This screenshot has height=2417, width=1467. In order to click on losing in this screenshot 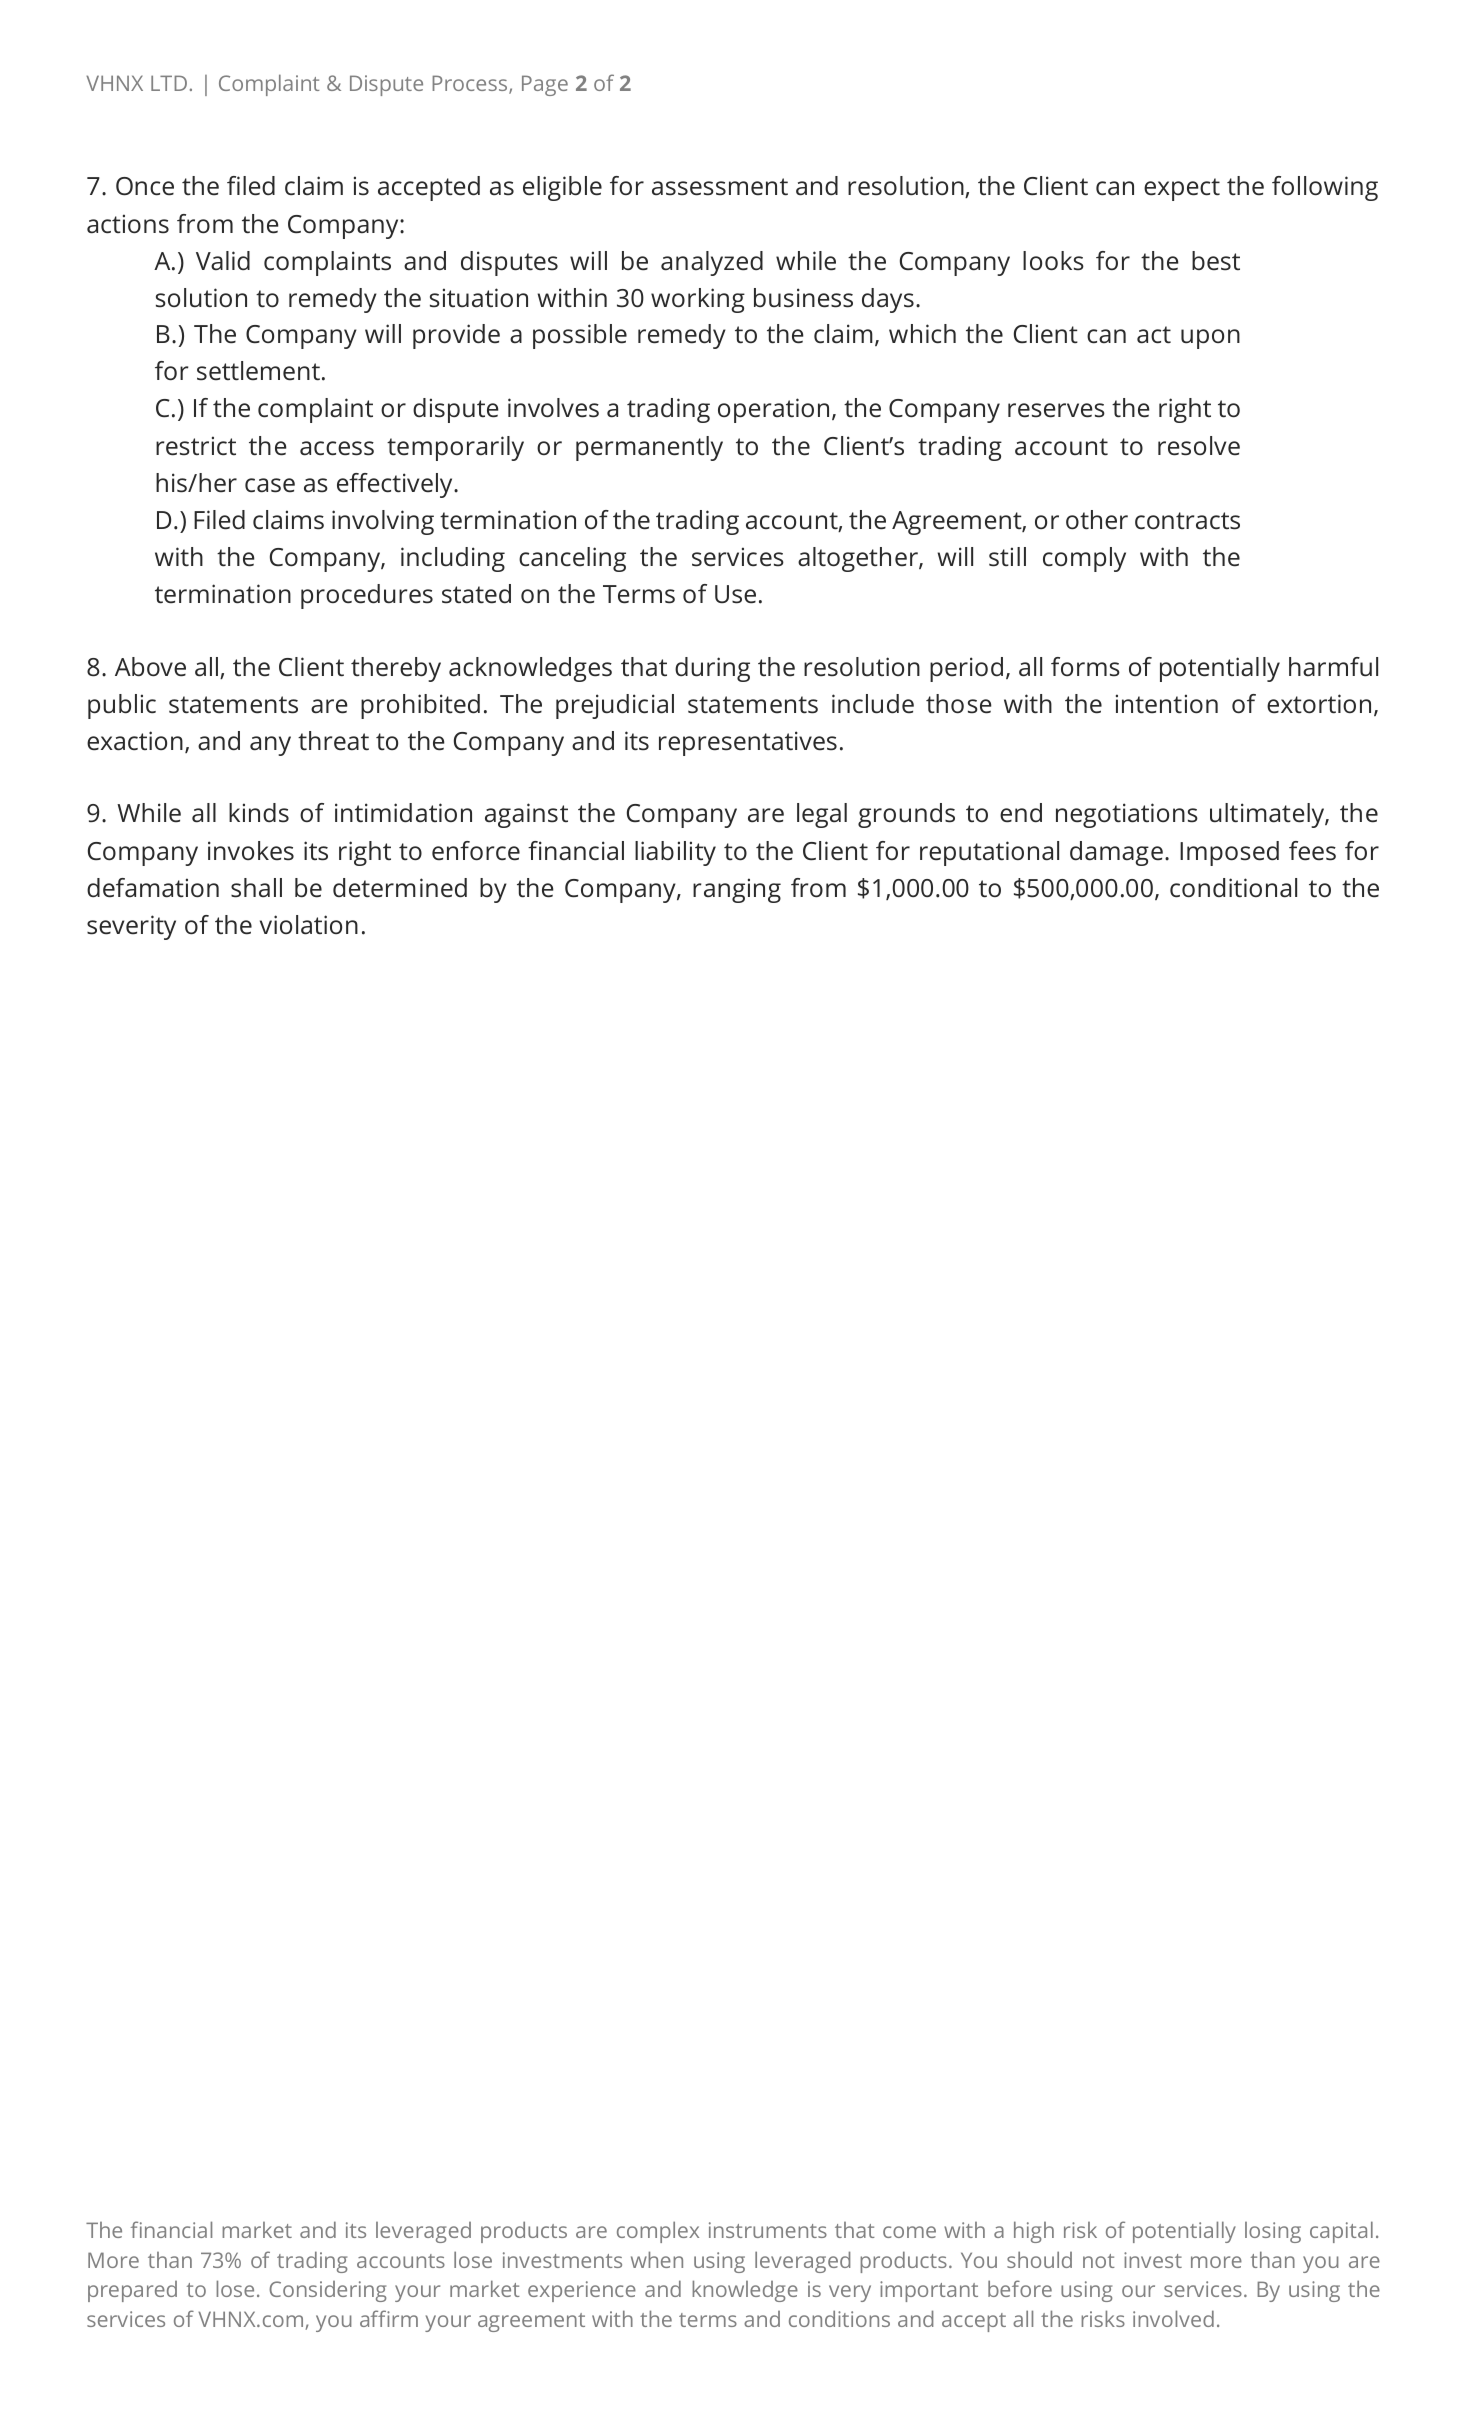, I will do `click(1273, 2232)`.
